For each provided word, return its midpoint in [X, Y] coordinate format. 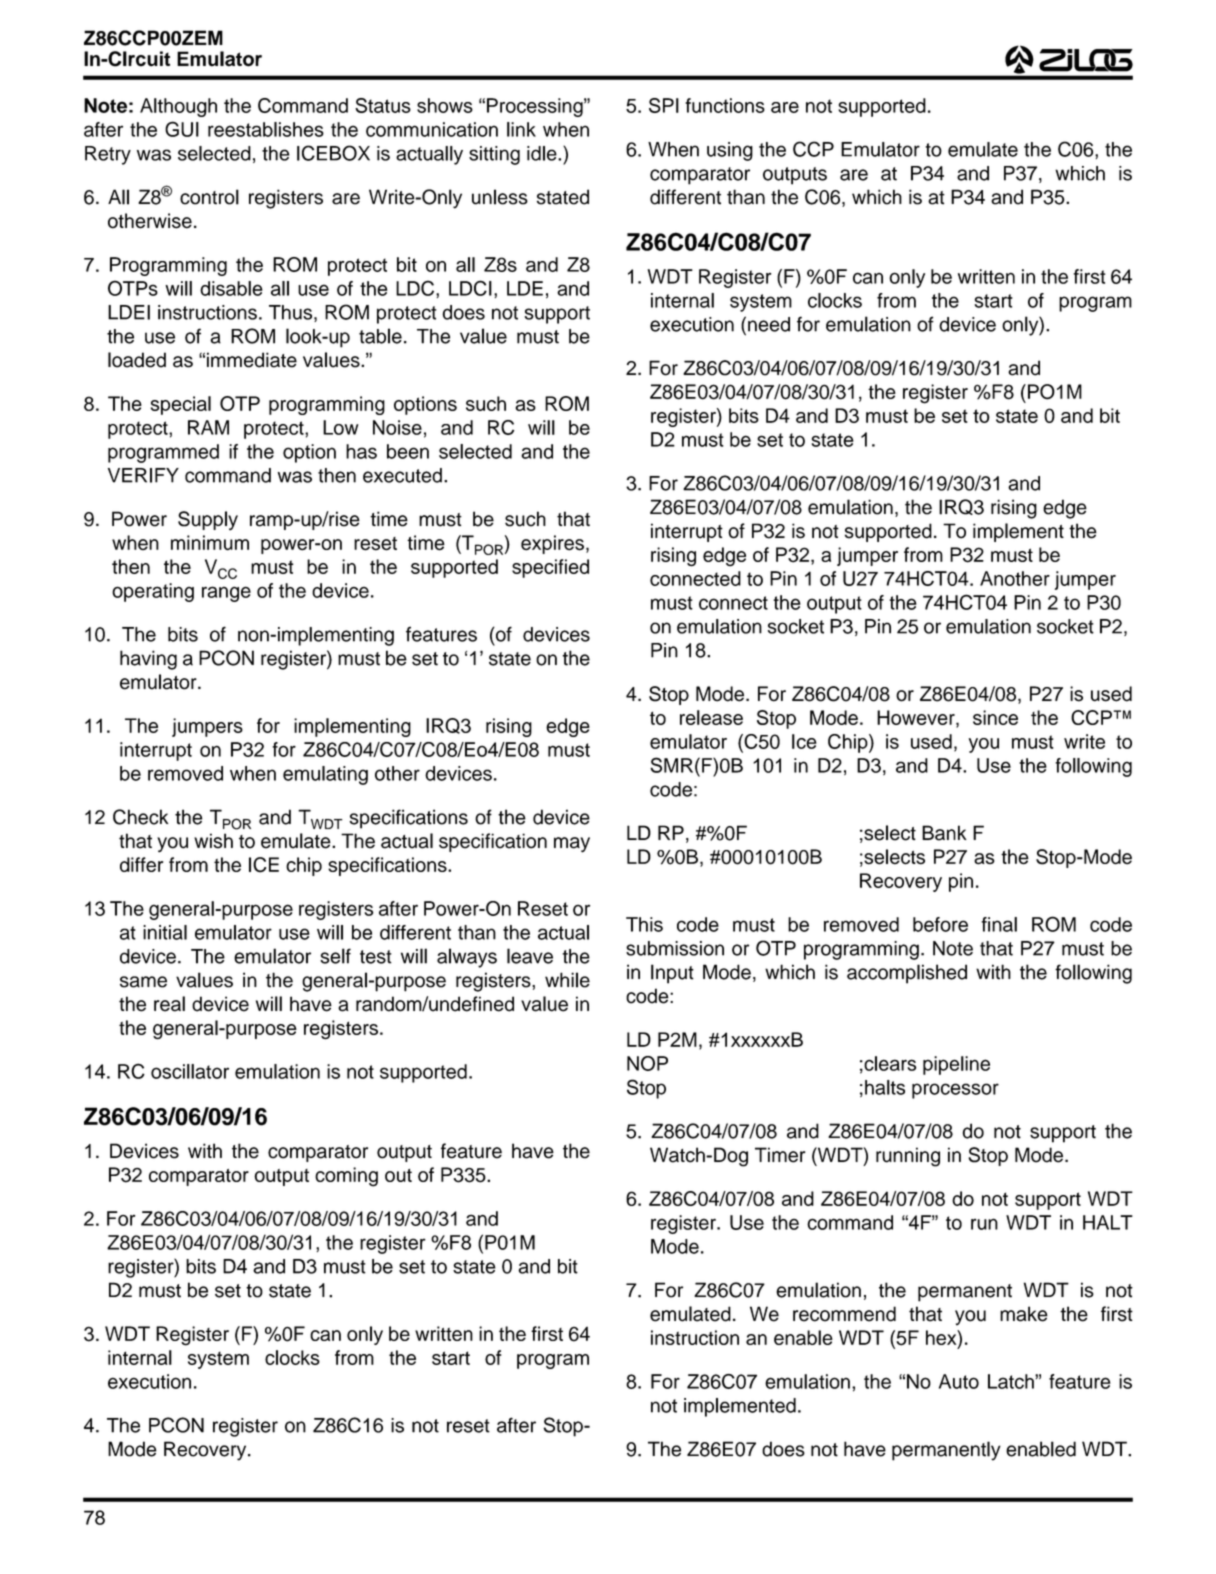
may [572, 845]
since [995, 717]
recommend [844, 1314]
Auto [959, 1381]
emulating [325, 775]
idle [543, 153]
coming [346, 1177]
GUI [182, 129]
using [730, 151]
